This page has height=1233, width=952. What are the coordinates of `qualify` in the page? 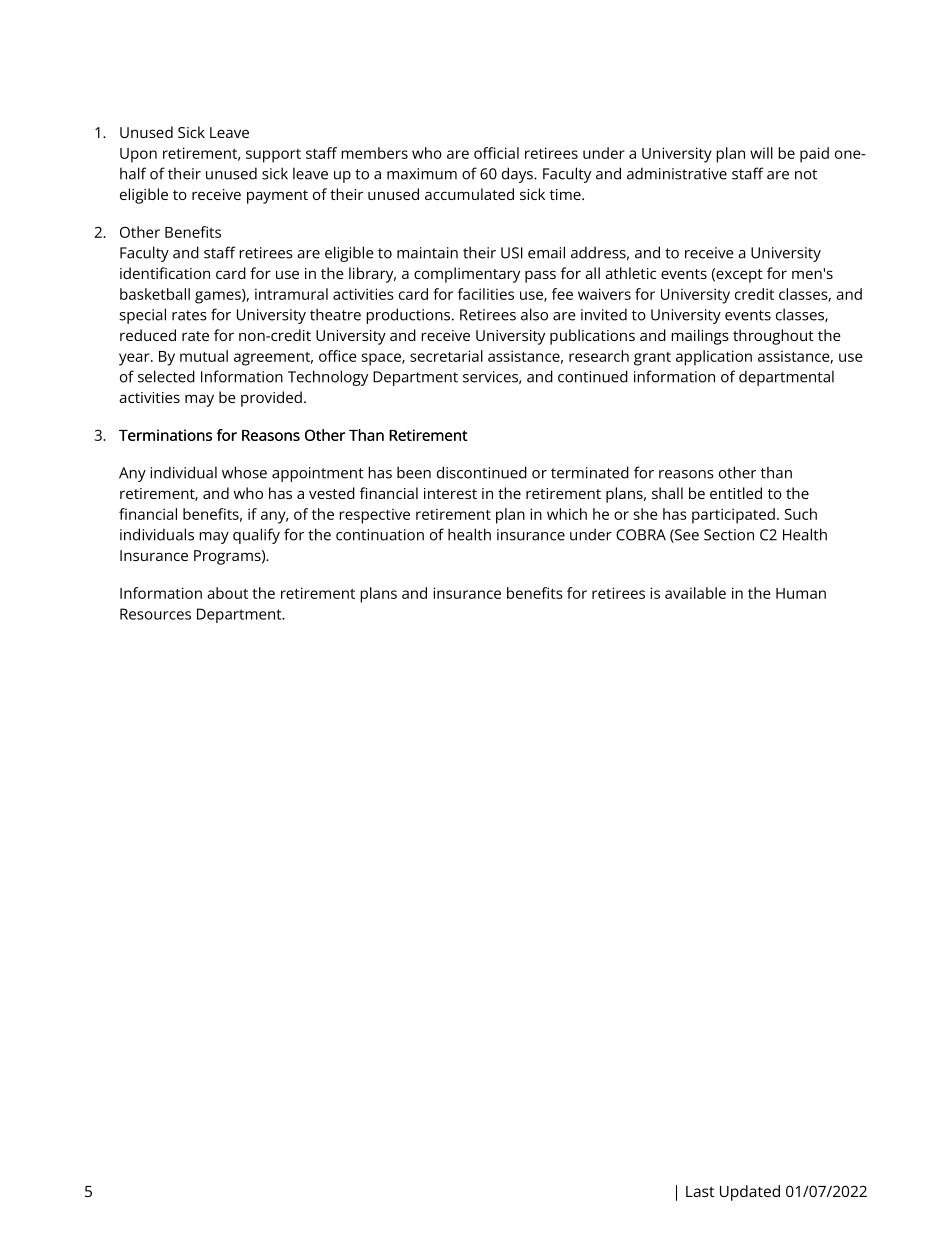 It's located at (256, 536).
